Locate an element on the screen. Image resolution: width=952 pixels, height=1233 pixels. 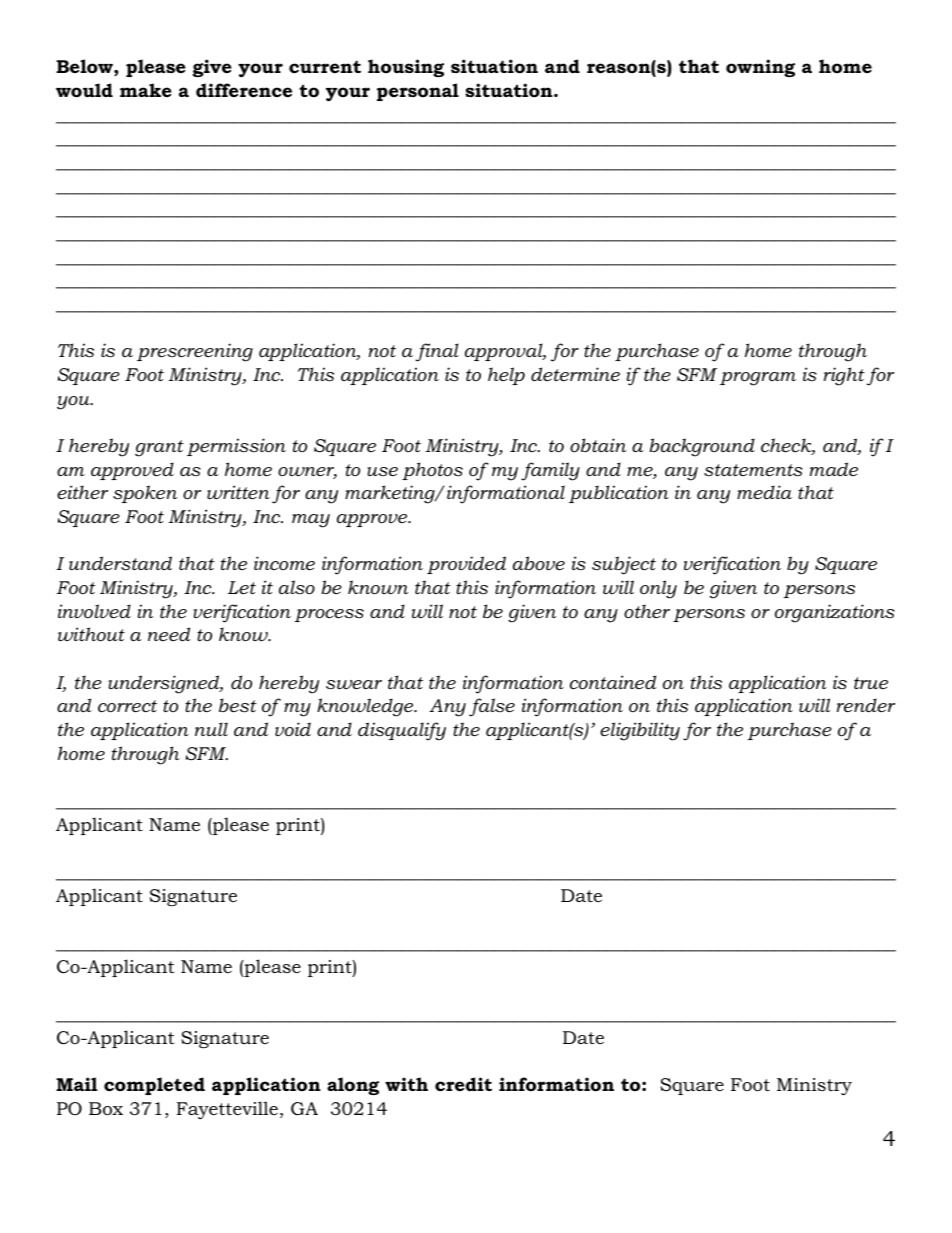
program is located at coordinates (758, 379).
